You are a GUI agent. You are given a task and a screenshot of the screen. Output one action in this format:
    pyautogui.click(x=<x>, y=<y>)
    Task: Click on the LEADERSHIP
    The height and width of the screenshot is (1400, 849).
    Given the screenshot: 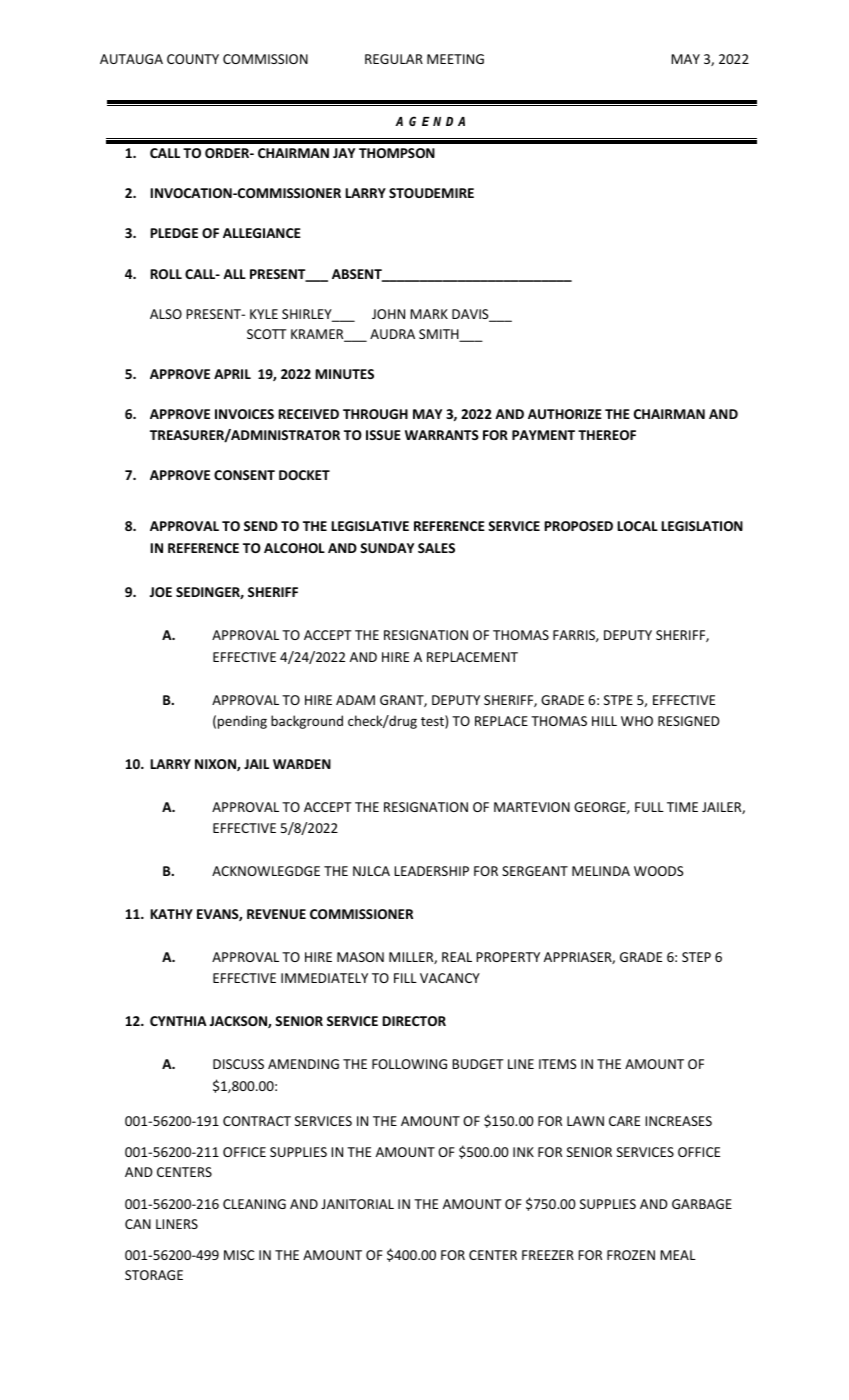 What is the action you would take?
    pyautogui.click(x=431, y=871)
